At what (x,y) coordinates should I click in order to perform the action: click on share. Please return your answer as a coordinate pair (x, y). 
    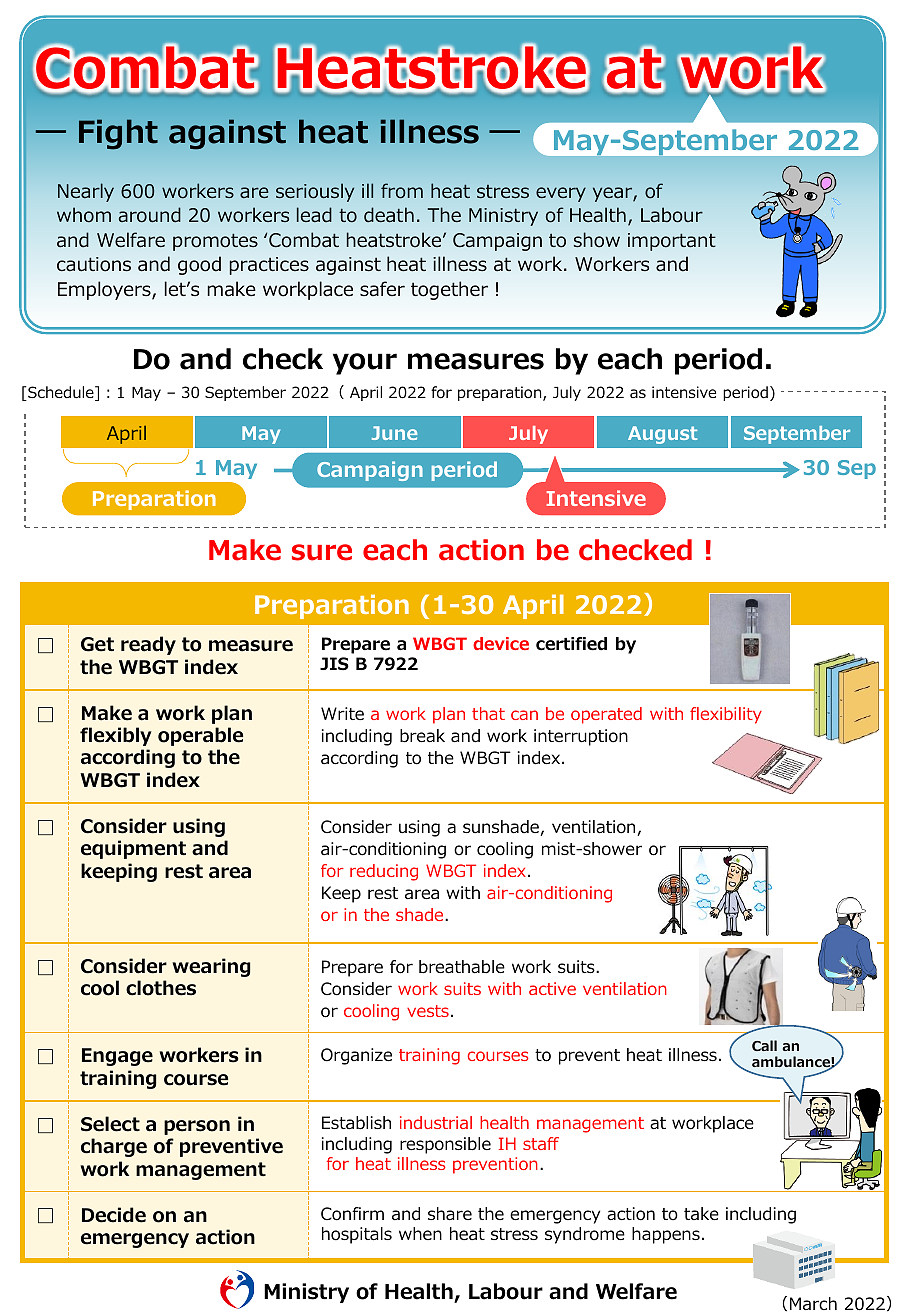
    Looking at the image, I should click on (450, 1214).
